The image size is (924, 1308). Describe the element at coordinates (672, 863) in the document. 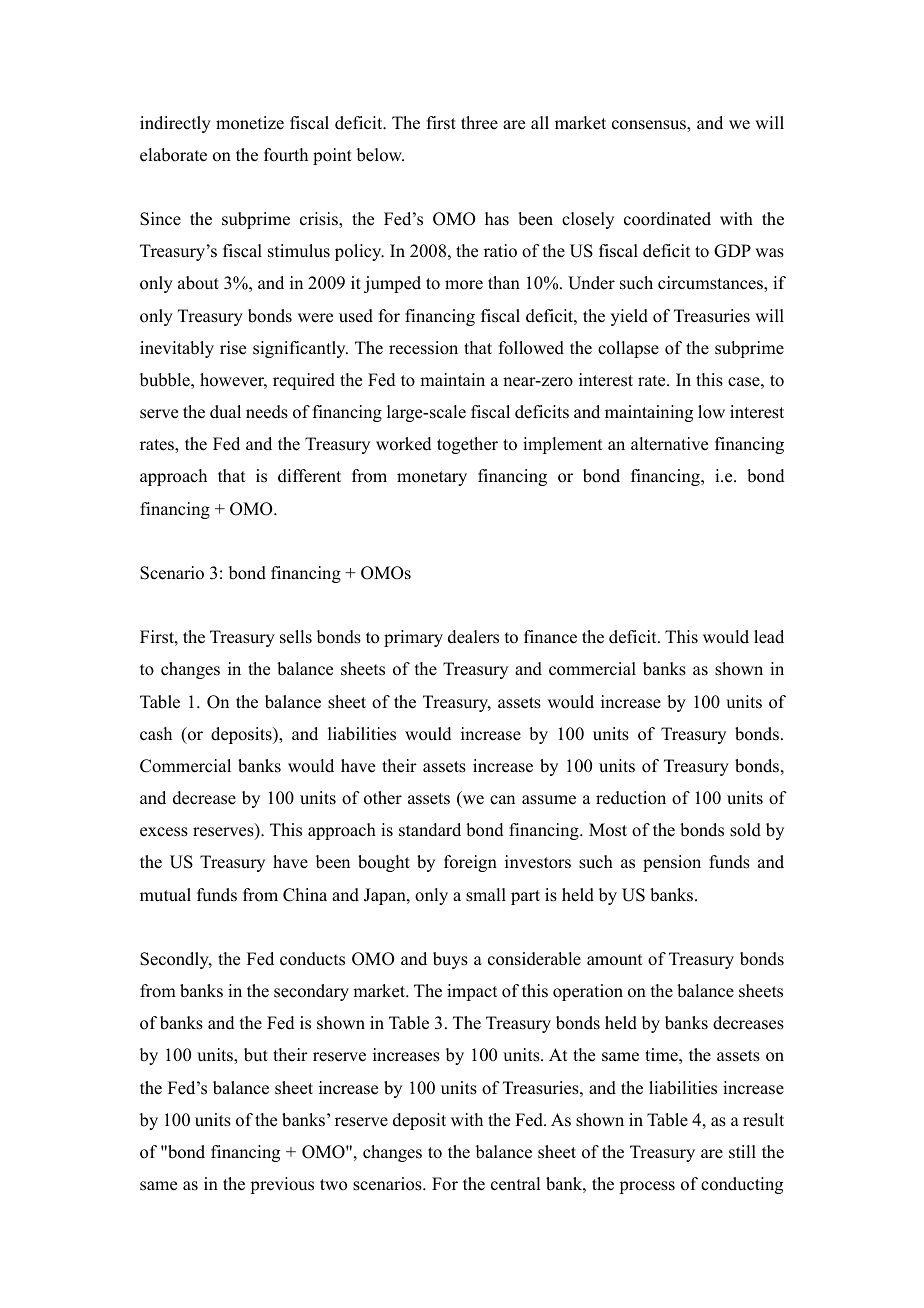

I see `pension` at that location.
